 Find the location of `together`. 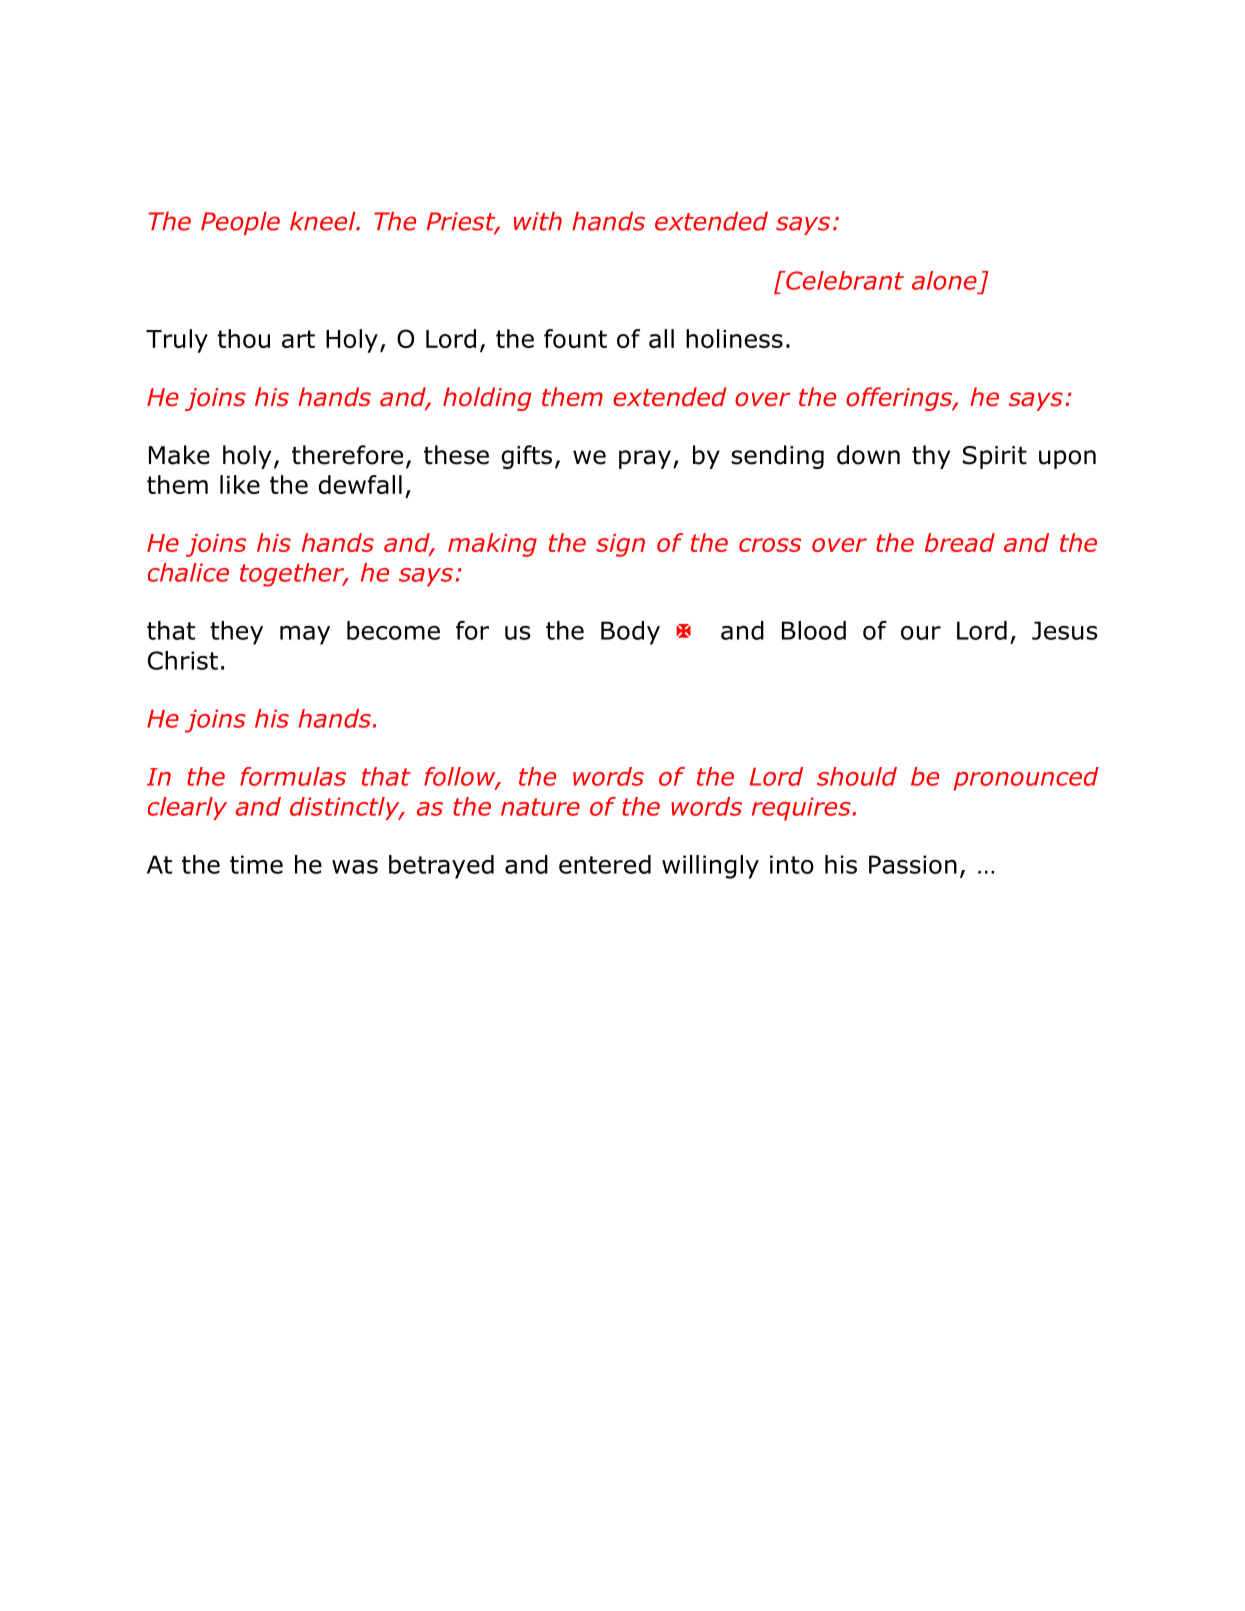

together is located at coordinates (293, 575).
